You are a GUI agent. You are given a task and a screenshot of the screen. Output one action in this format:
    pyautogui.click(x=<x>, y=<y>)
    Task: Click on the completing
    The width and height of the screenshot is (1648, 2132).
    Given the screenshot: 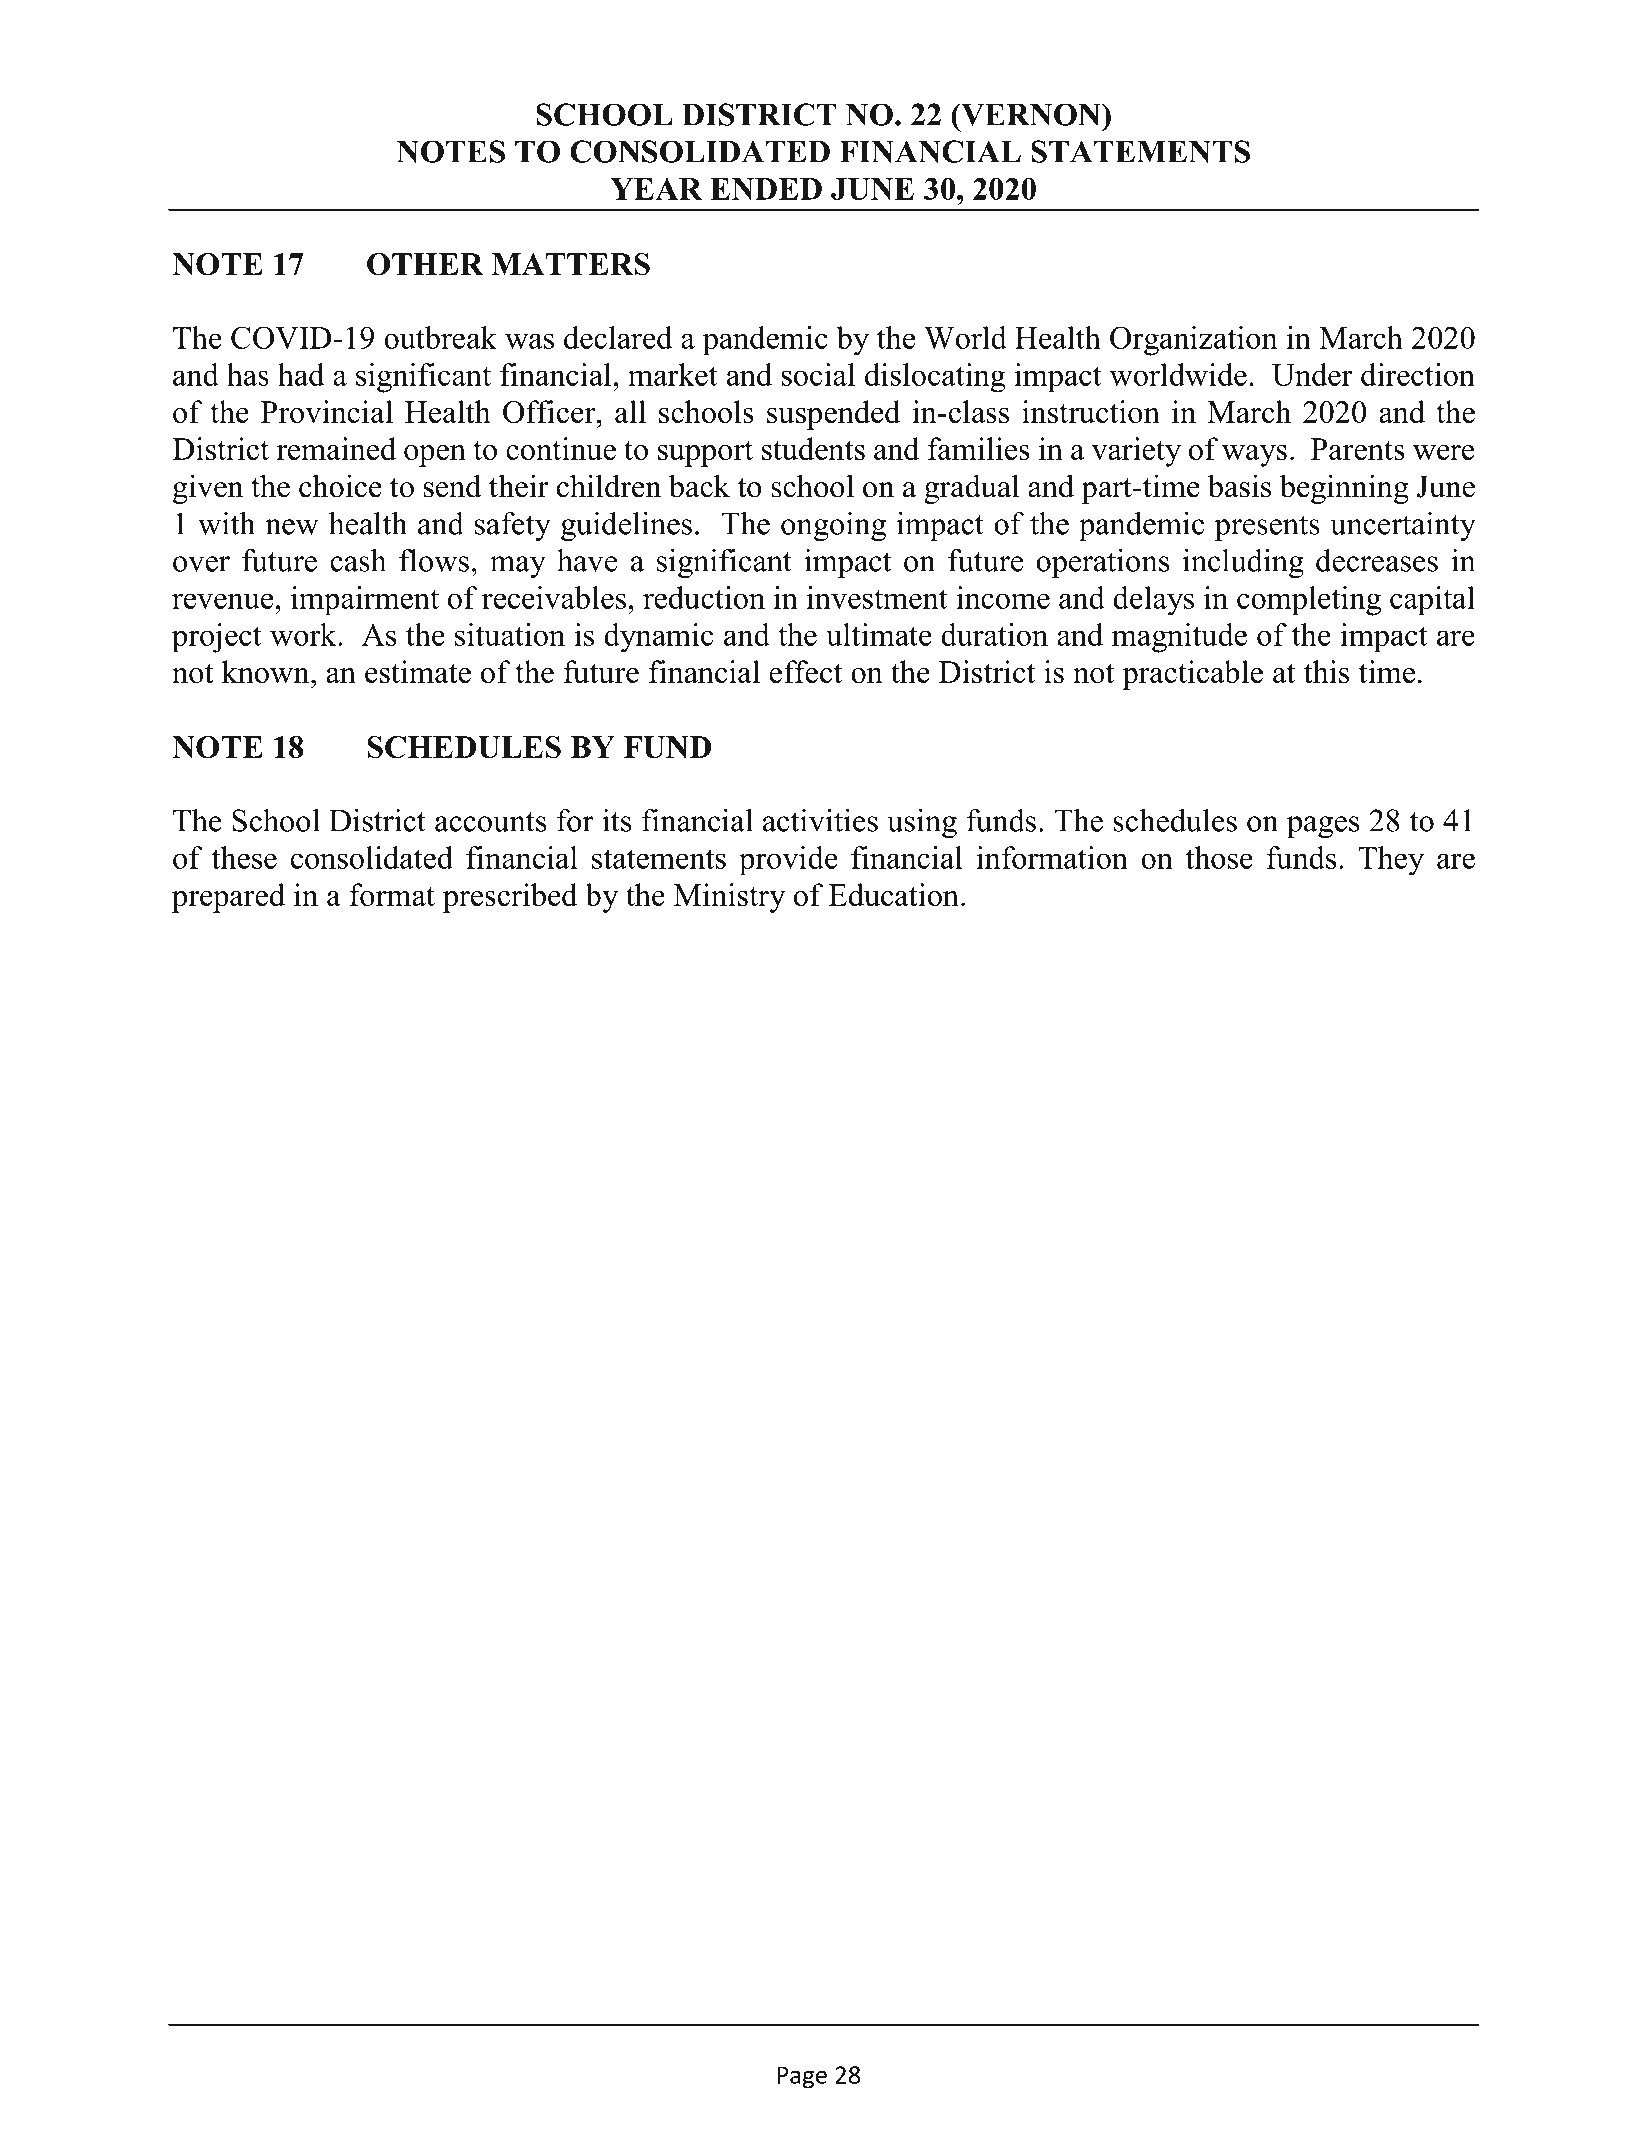 What is the action you would take?
    pyautogui.click(x=1309, y=601)
